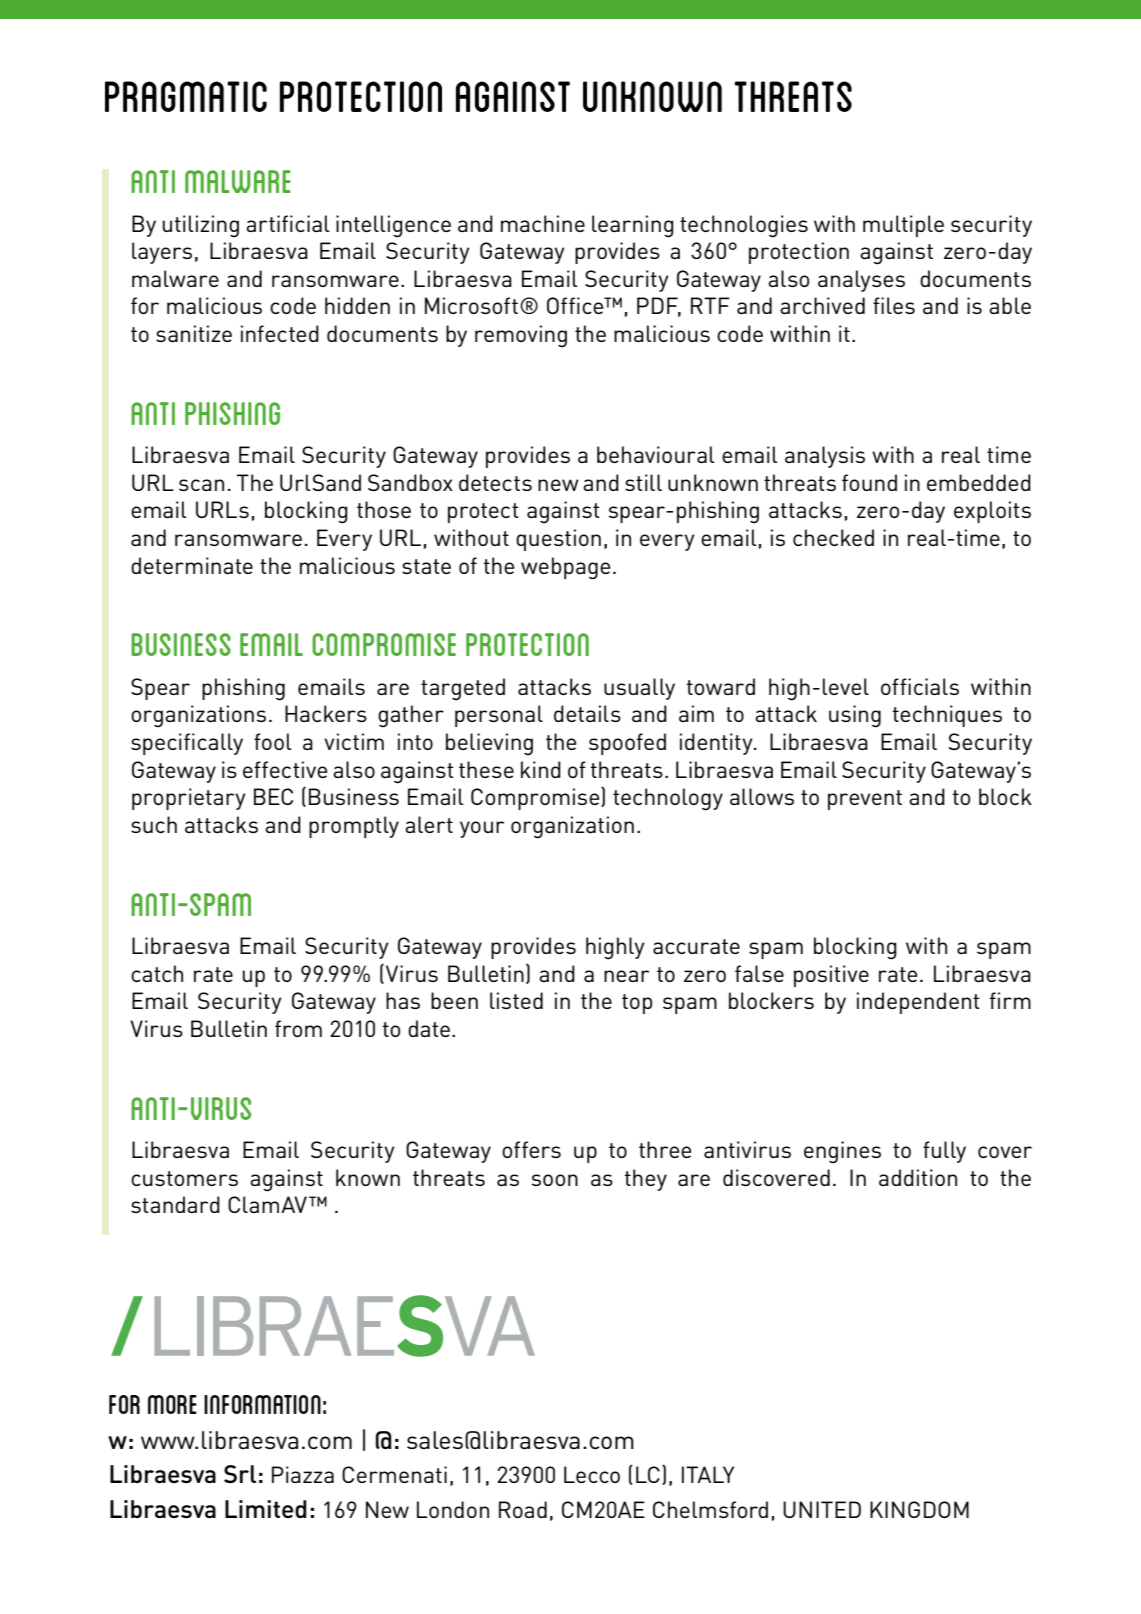 The height and width of the image is (1614, 1141). What do you see at coordinates (523, 1509) in the image?
I see `Road` at bounding box center [523, 1509].
